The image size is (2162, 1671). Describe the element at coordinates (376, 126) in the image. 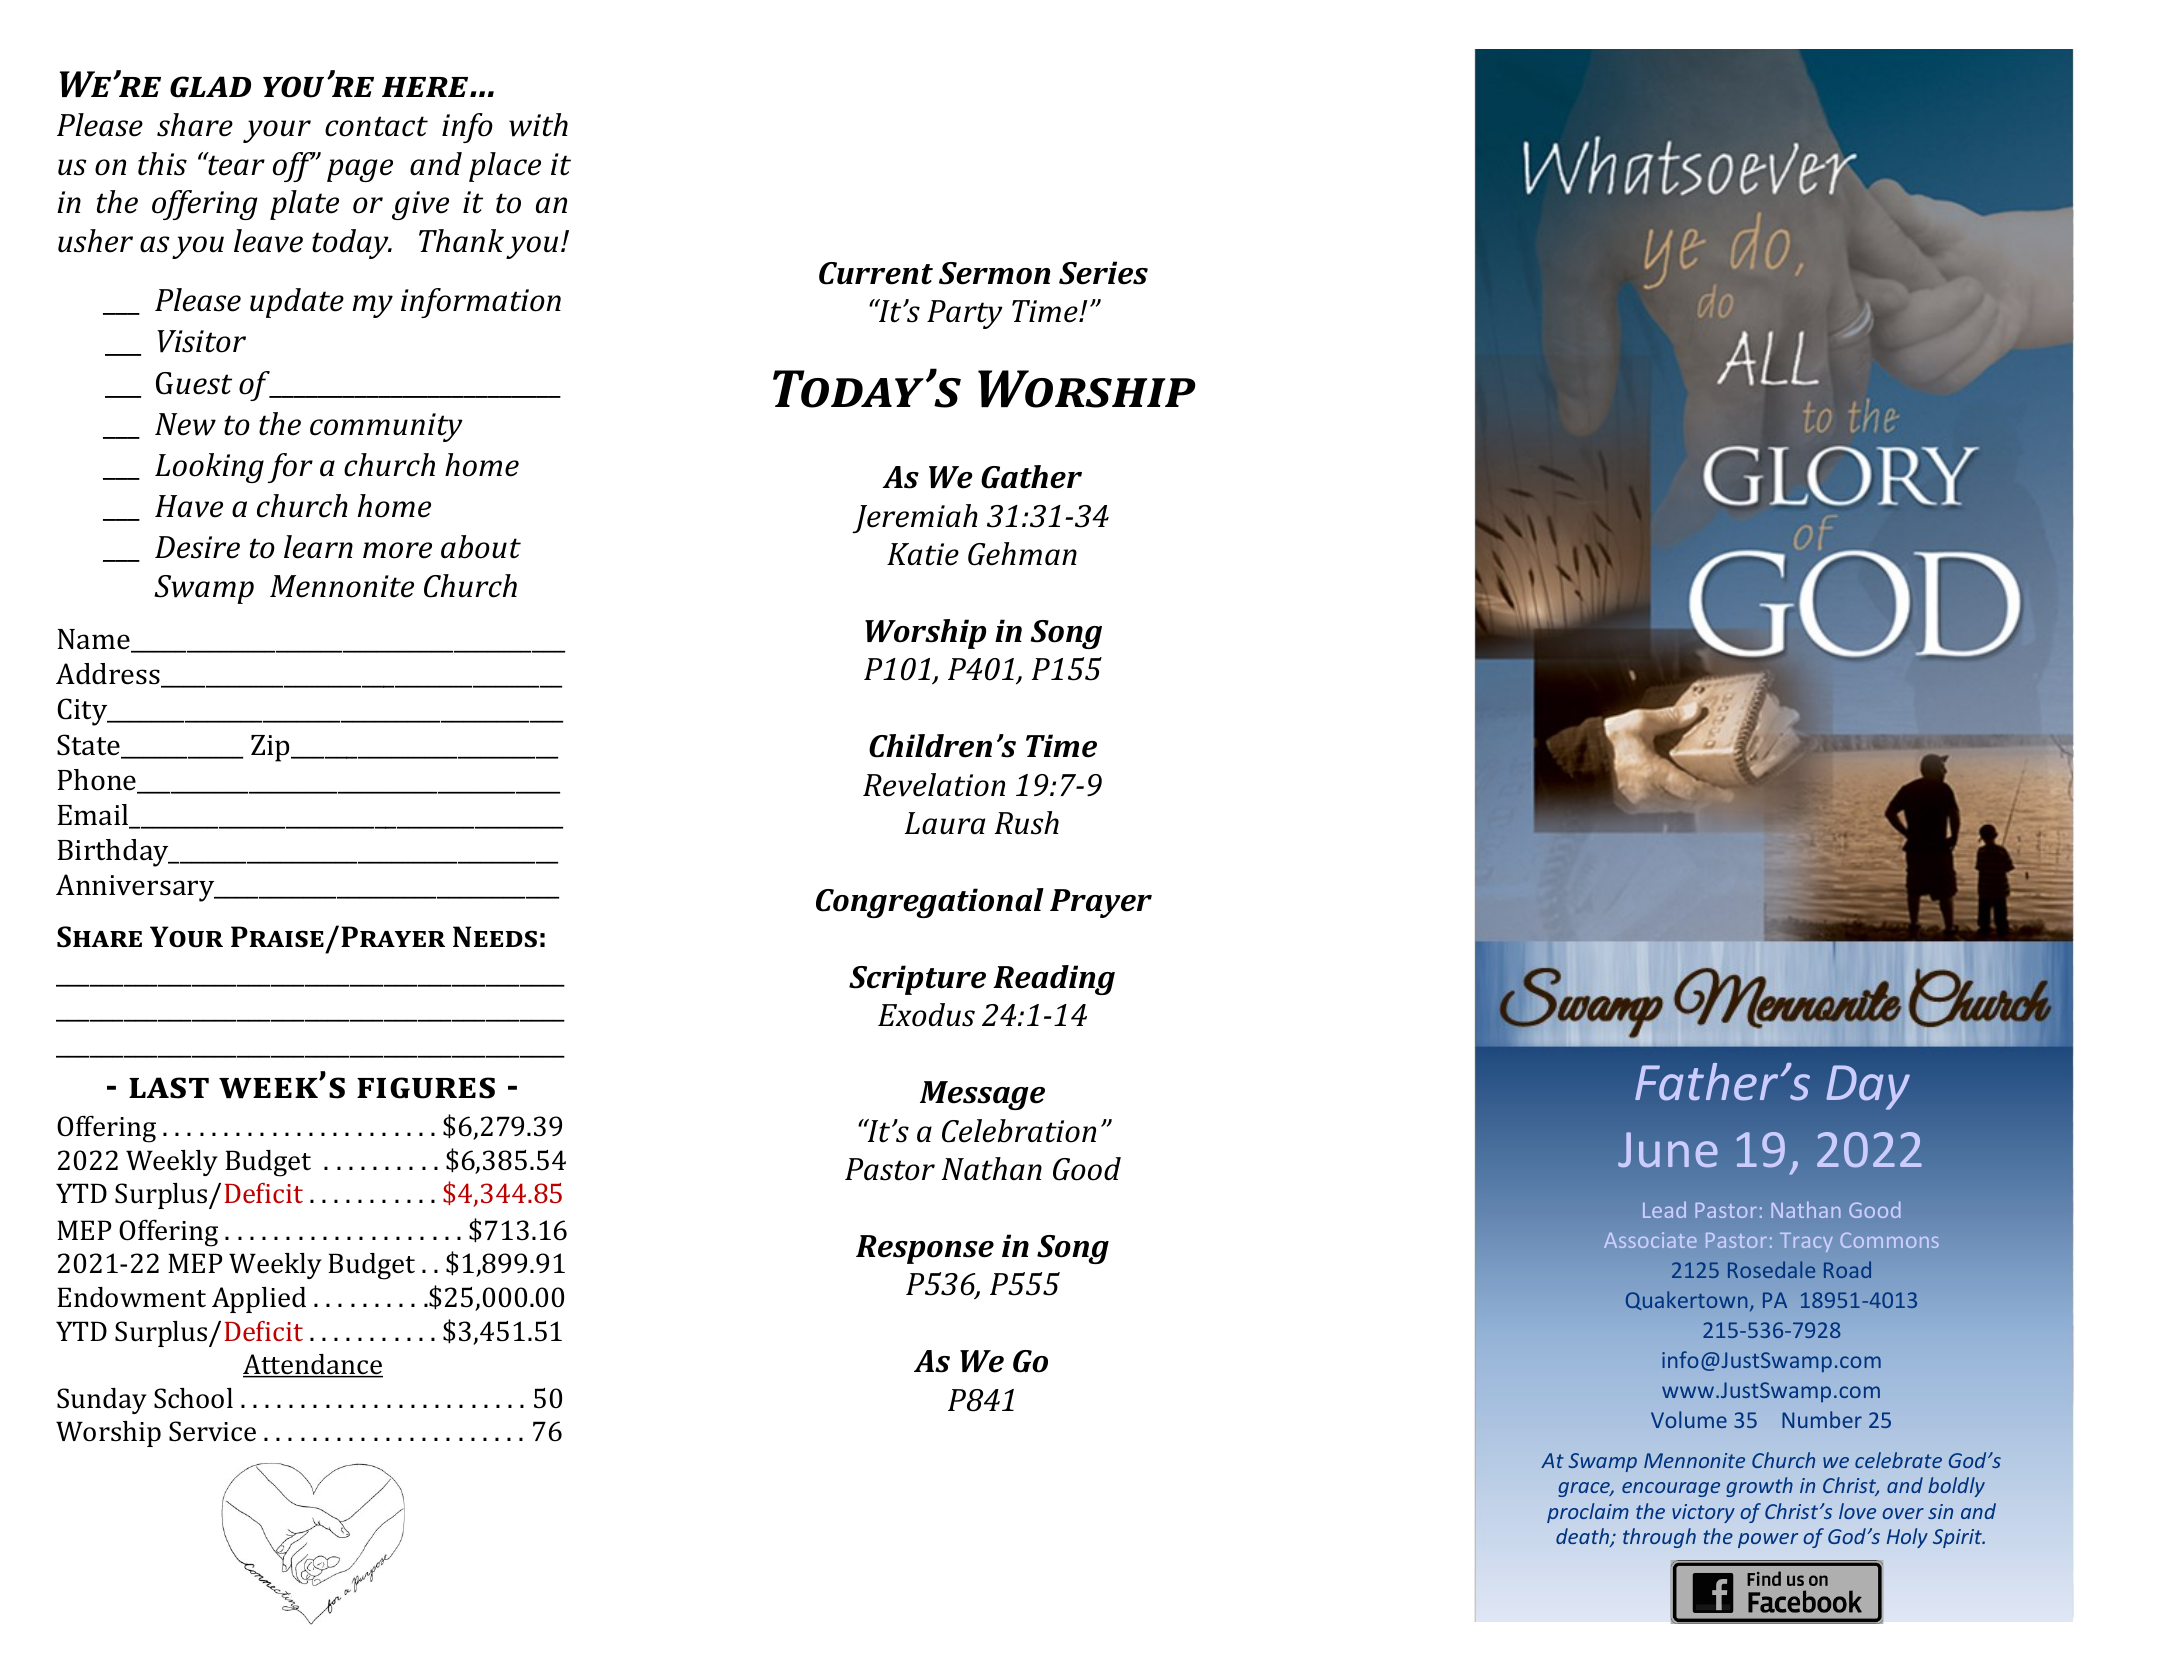

I see `contact` at that location.
